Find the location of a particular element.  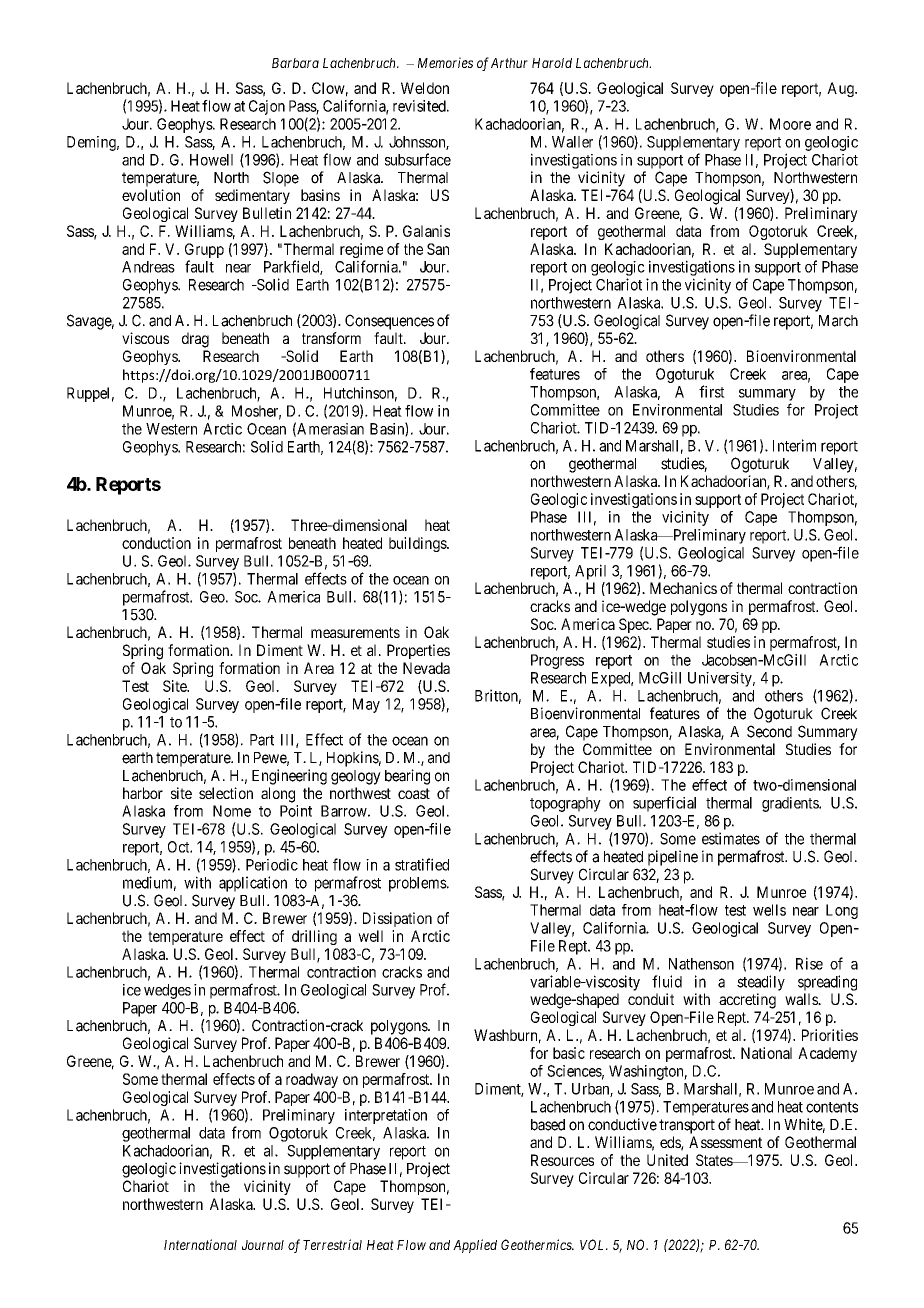

Barbara is located at coordinates (295, 63).
